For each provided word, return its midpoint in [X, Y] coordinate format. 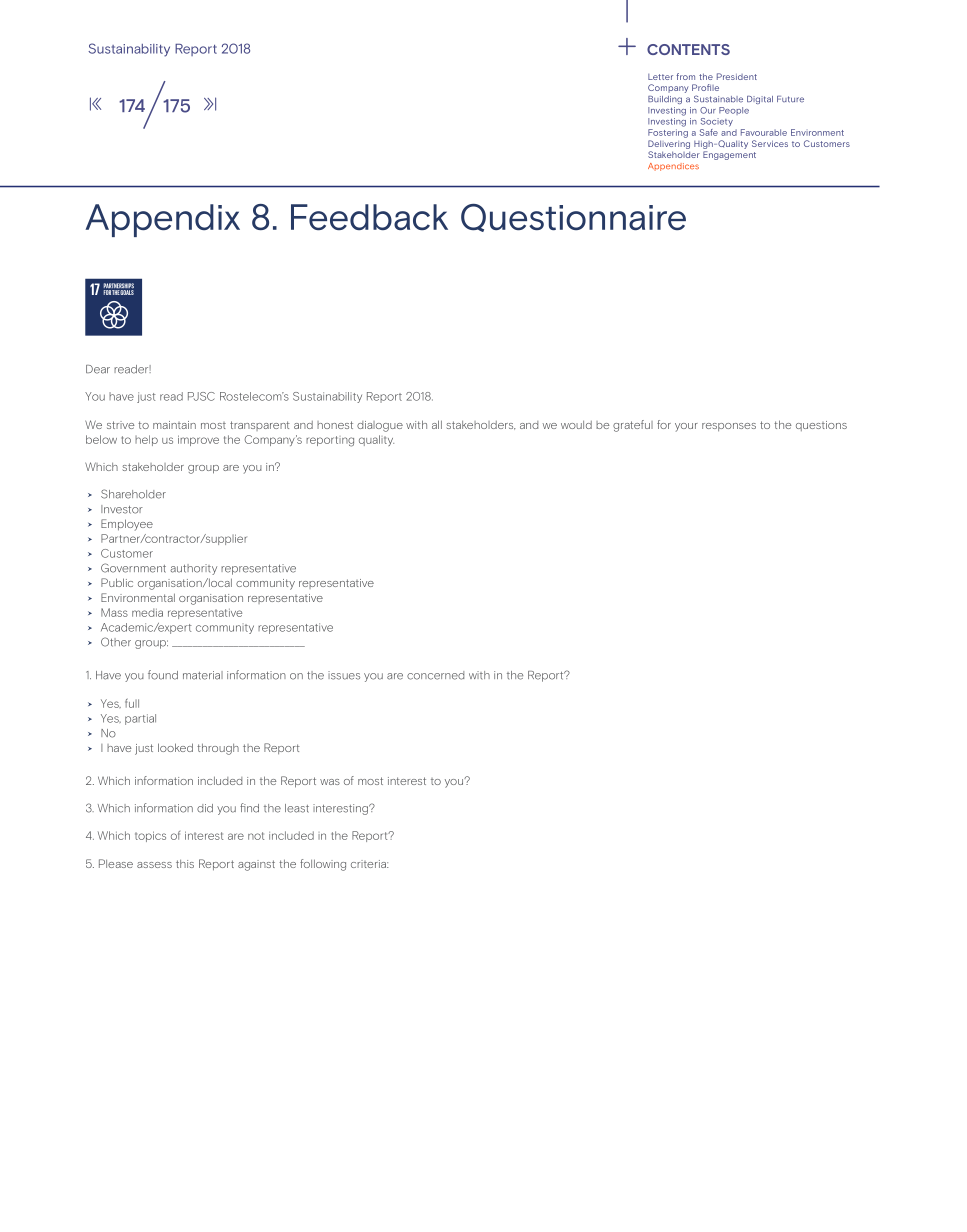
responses [729, 427]
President [737, 76]
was [330, 782]
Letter [660, 77]
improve [198, 440]
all [437, 424]
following [323, 865]
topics [150, 836]
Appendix [162, 220]
